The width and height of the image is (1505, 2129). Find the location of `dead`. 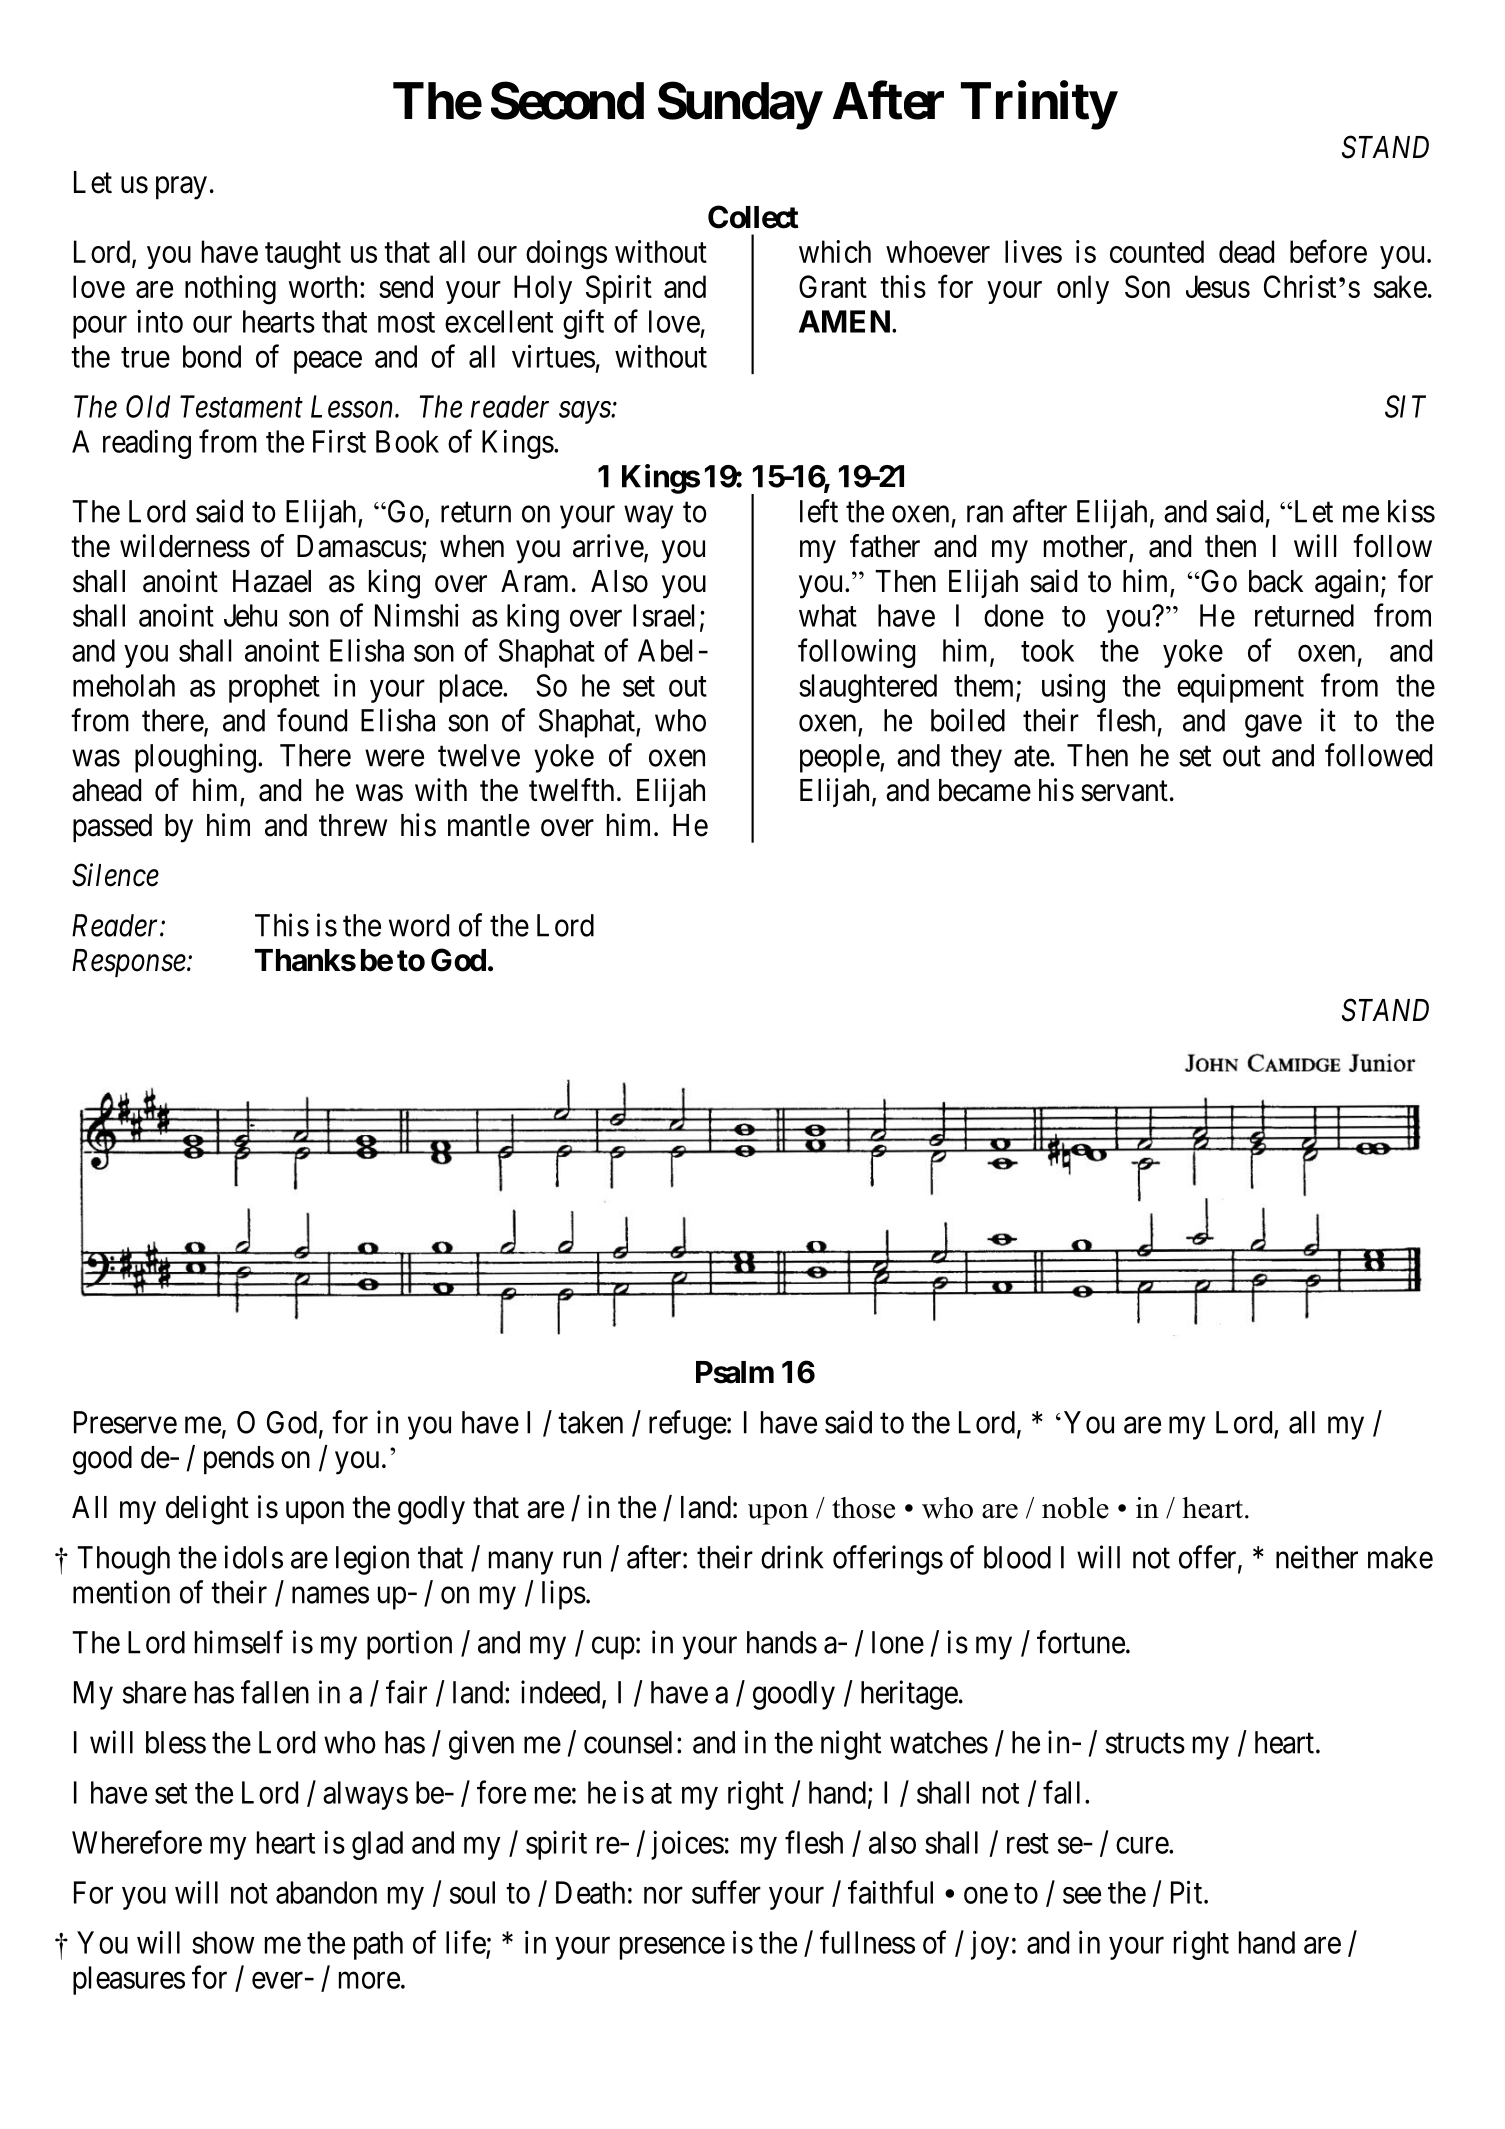

dead is located at coordinates (1246, 251).
